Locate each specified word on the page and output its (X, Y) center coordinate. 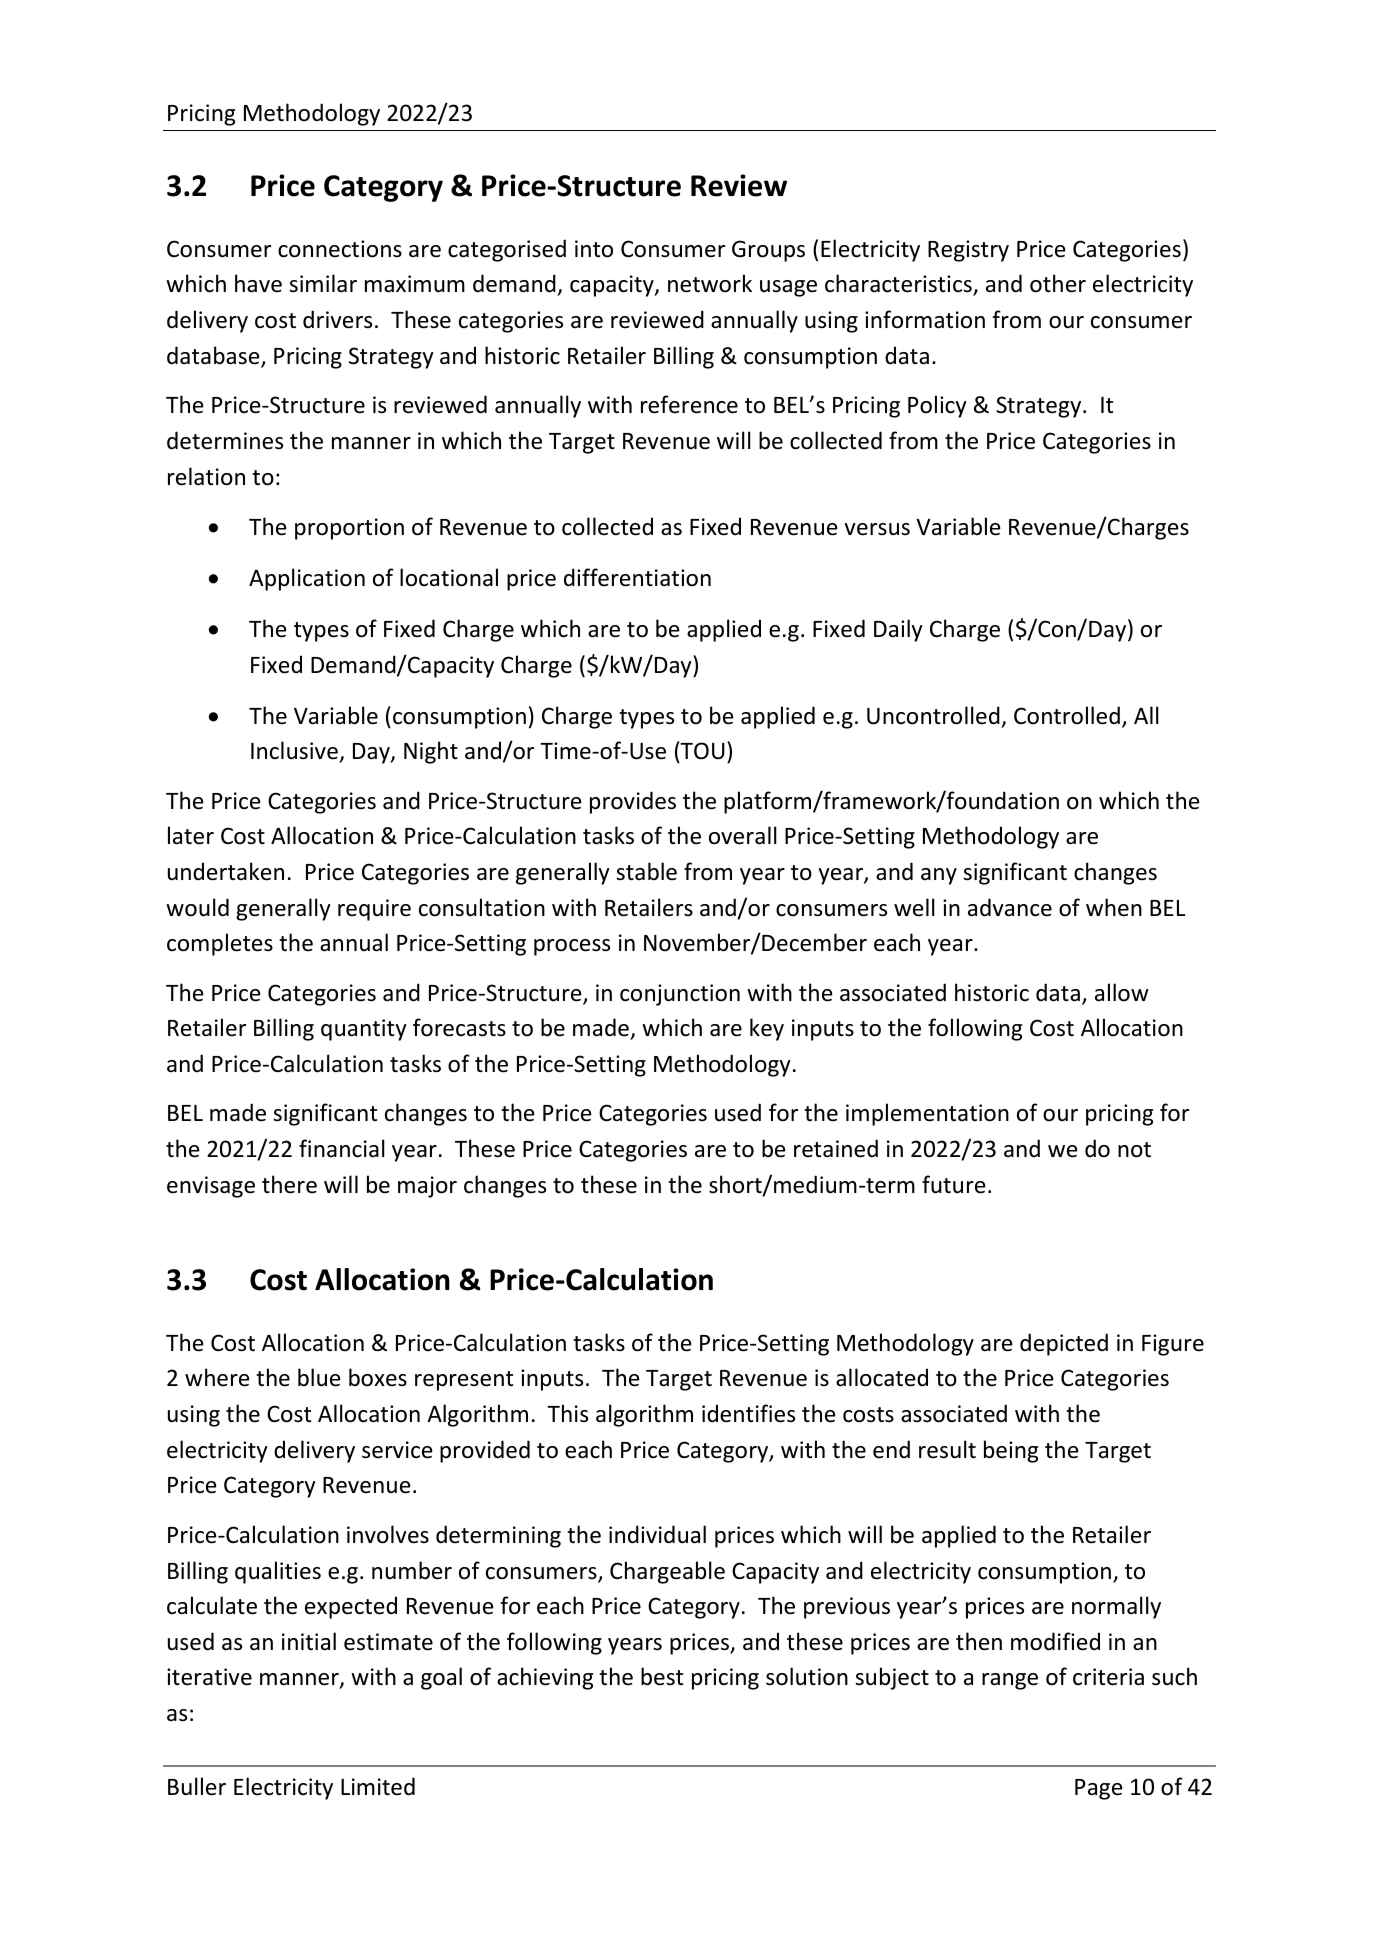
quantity (364, 1030)
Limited (378, 1786)
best (662, 1676)
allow (1122, 992)
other (1058, 283)
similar (323, 283)
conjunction (680, 995)
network (710, 283)
